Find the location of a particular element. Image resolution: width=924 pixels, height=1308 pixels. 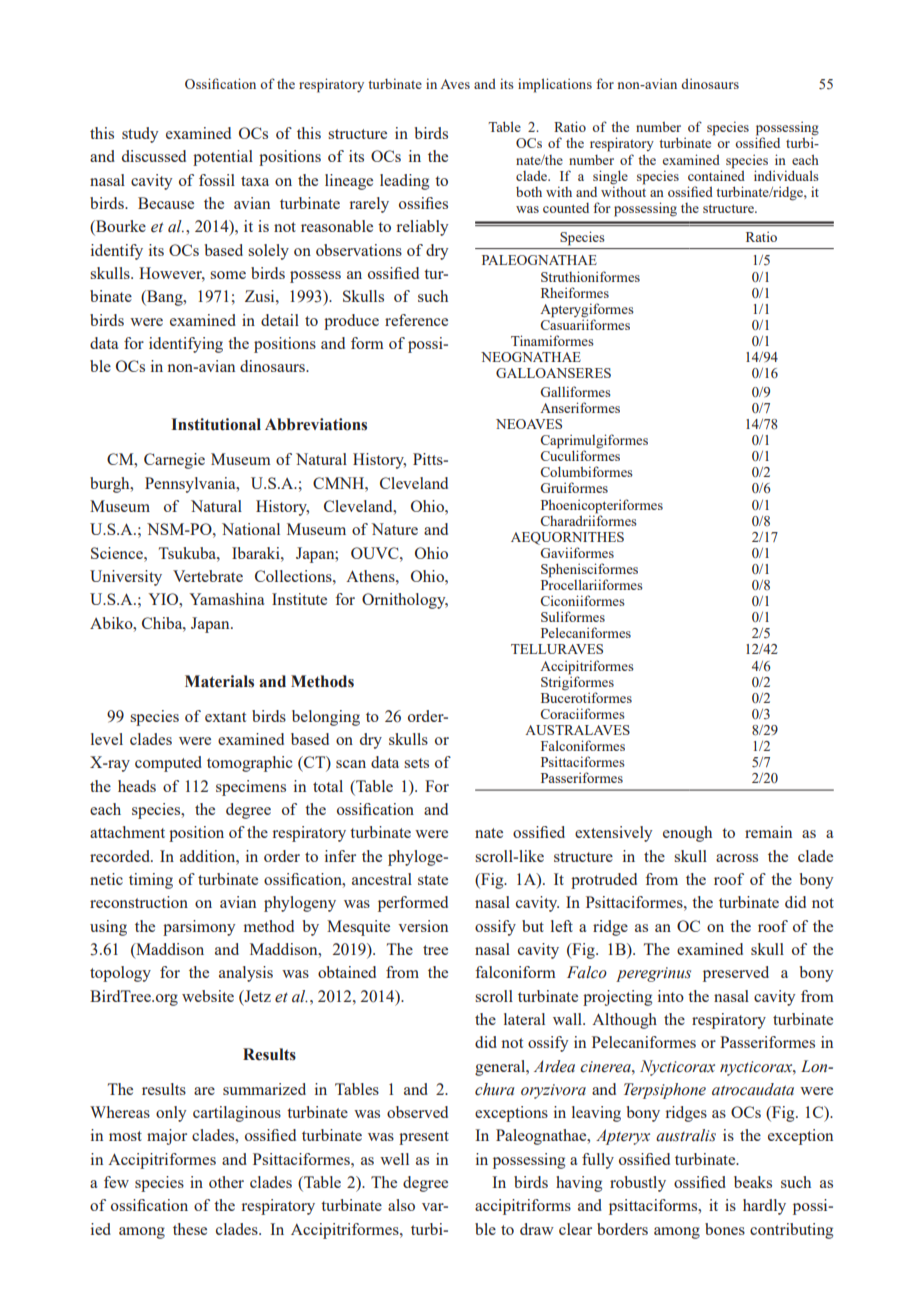

leading is located at coordinates (404, 182).
